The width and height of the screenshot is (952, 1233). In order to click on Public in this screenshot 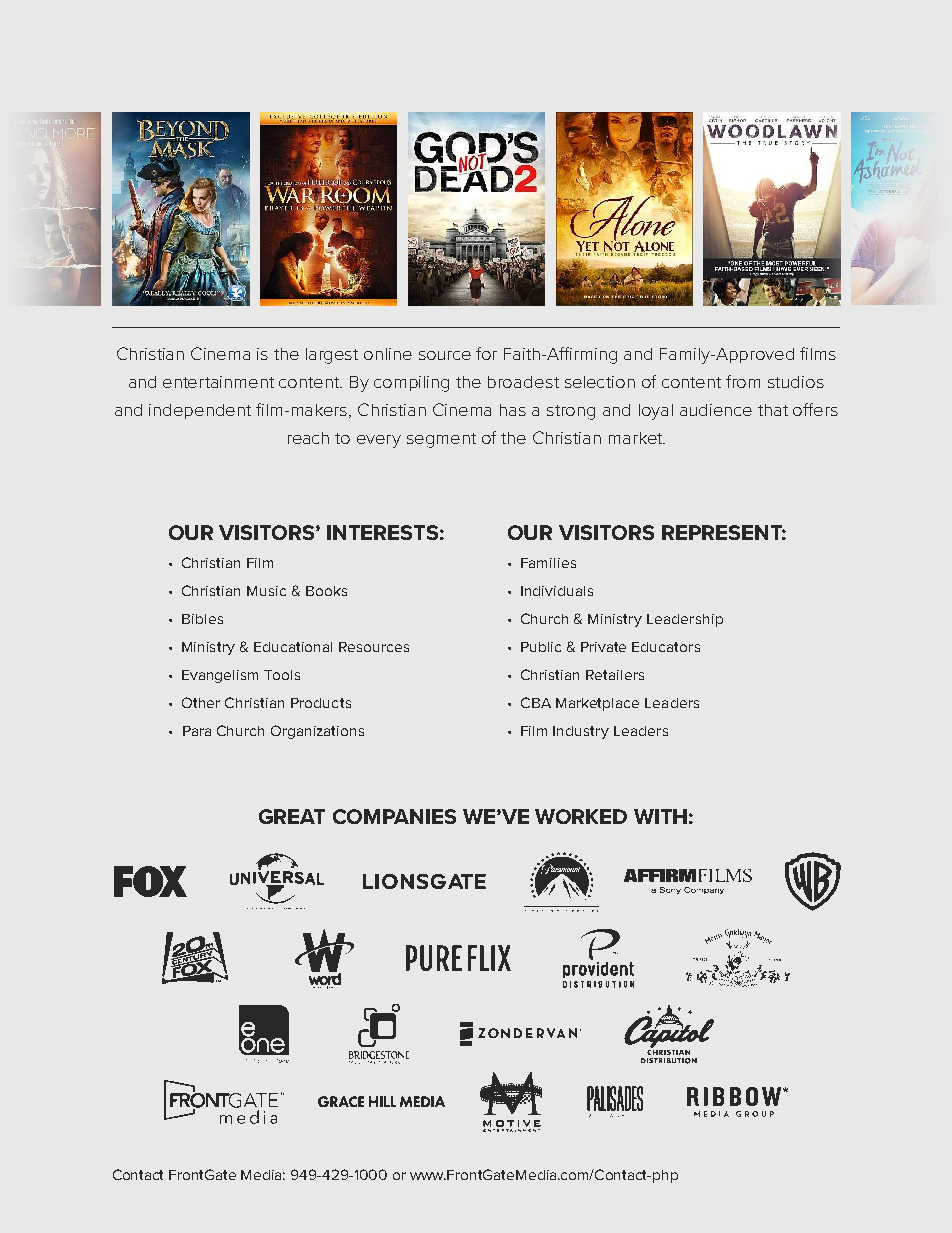, I will do `click(541, 647)`.
